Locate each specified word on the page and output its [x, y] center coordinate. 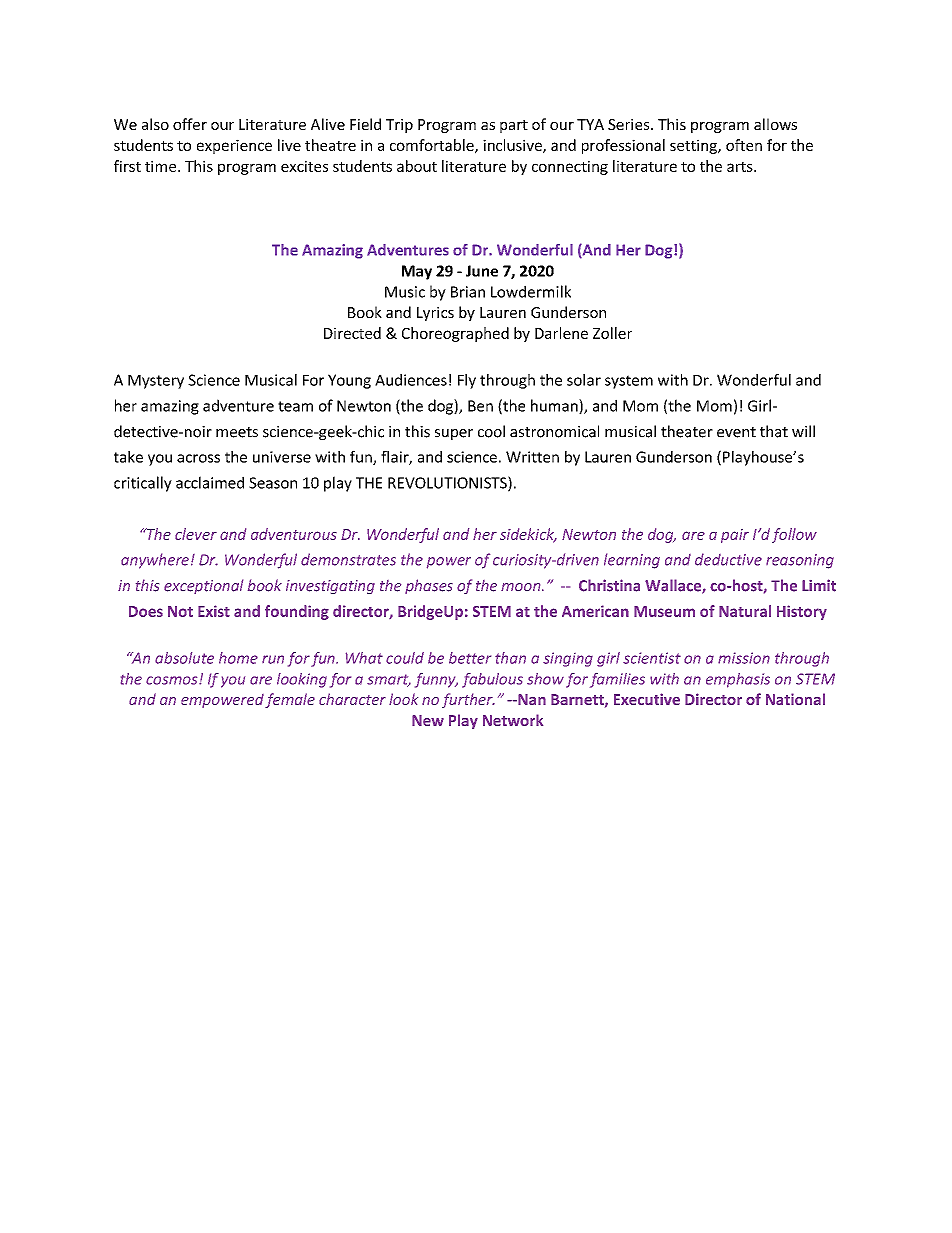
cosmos [173, 680]
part [514, 126]
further [468, 700]
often [744, 145]
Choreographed [455, 334]
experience [234, 146]
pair [735, 536]
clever [196, 534]
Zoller [612, 333]
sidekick [528, 535]
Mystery [156, 382]
